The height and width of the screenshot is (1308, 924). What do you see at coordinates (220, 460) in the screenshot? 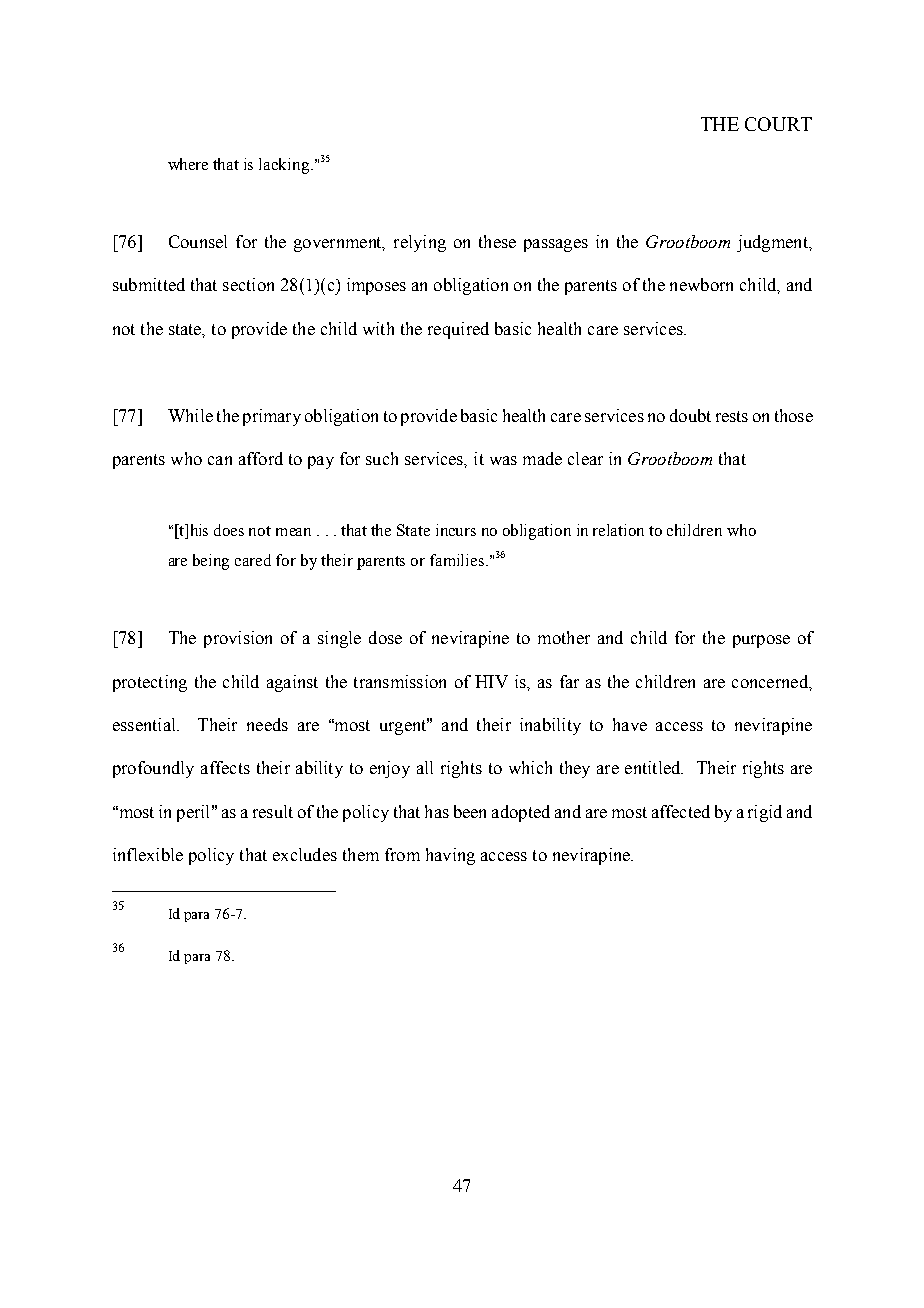
I see `can` at bounding box center [220, 460].
